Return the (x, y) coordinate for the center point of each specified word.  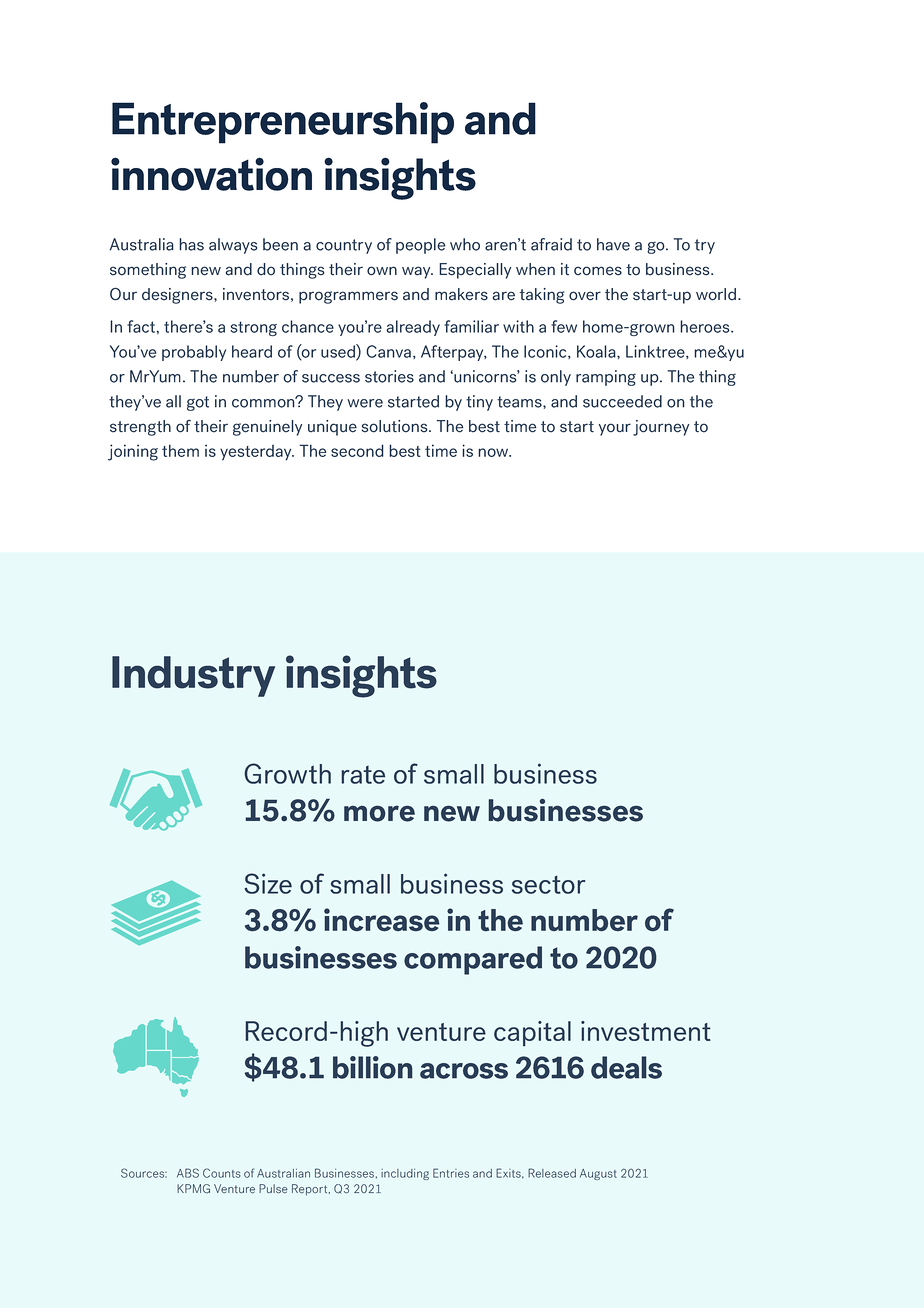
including (405, 1174)
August (598, 1174)
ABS (188, 1173)
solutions (396, 426)
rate (363, 775)
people (420, 246)
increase (382, 920)
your (615, 429)
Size (268, 883)
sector (549, 884)
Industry (193, 676)
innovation (211, 174)
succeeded (622, 401)
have (613, 244)
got (198, 403)
